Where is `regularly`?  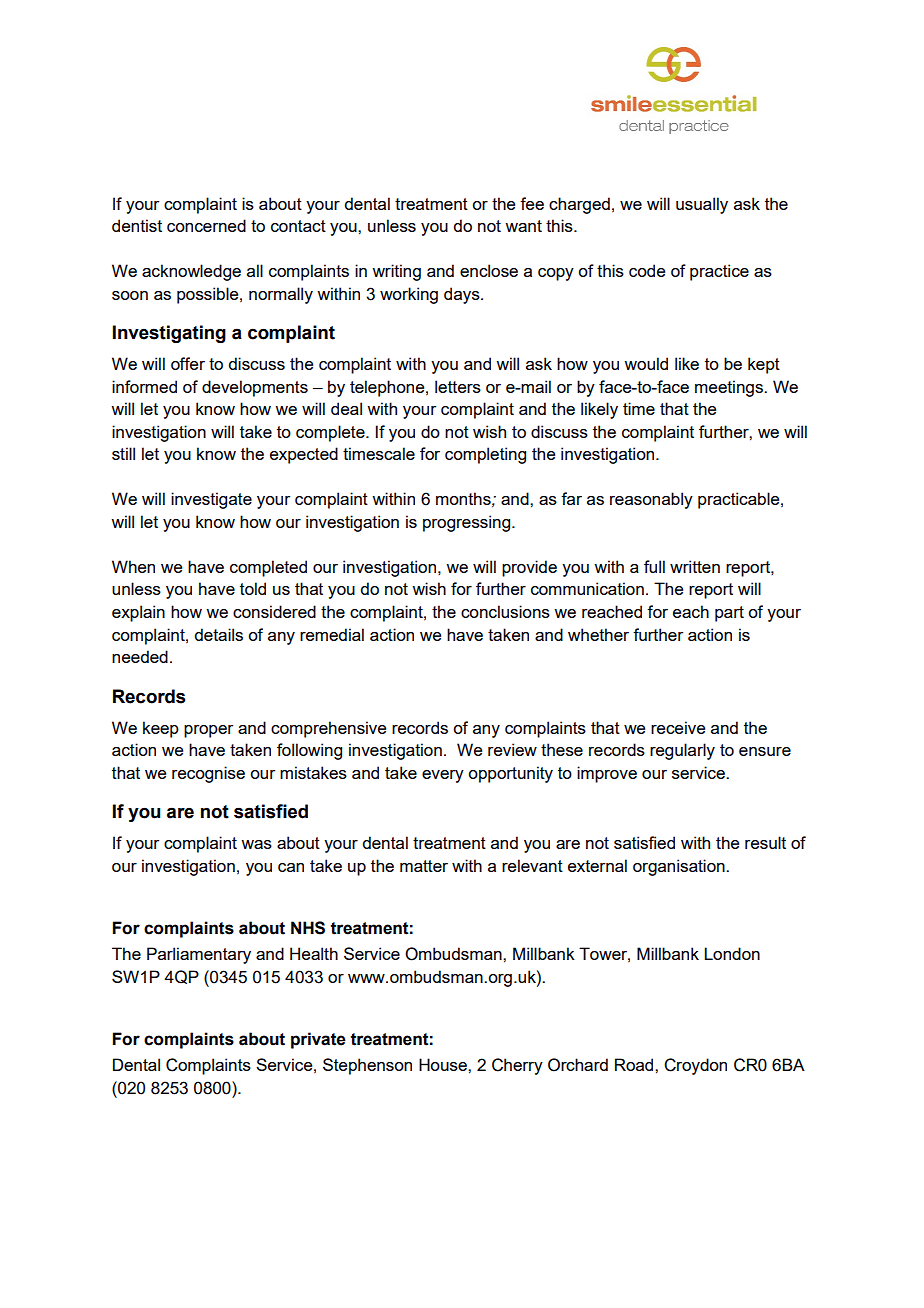 regularly is located at coordinates (682, 751).
